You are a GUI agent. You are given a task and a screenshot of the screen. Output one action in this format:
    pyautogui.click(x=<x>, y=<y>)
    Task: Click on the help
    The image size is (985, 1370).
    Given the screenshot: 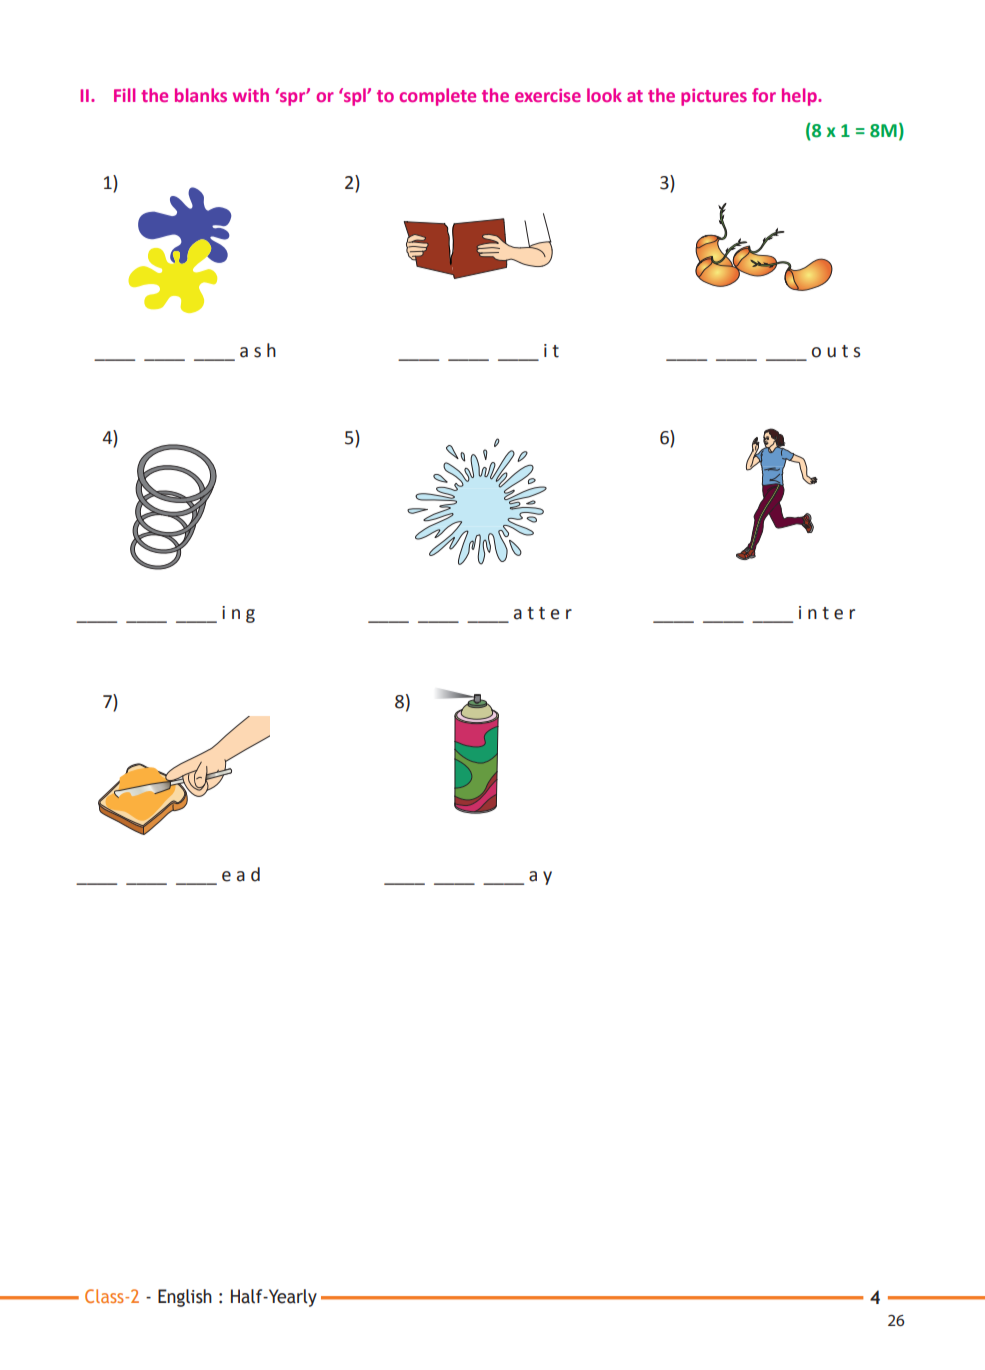 What is the action you would take?
    pyautogui.click(x=800, y=97)
